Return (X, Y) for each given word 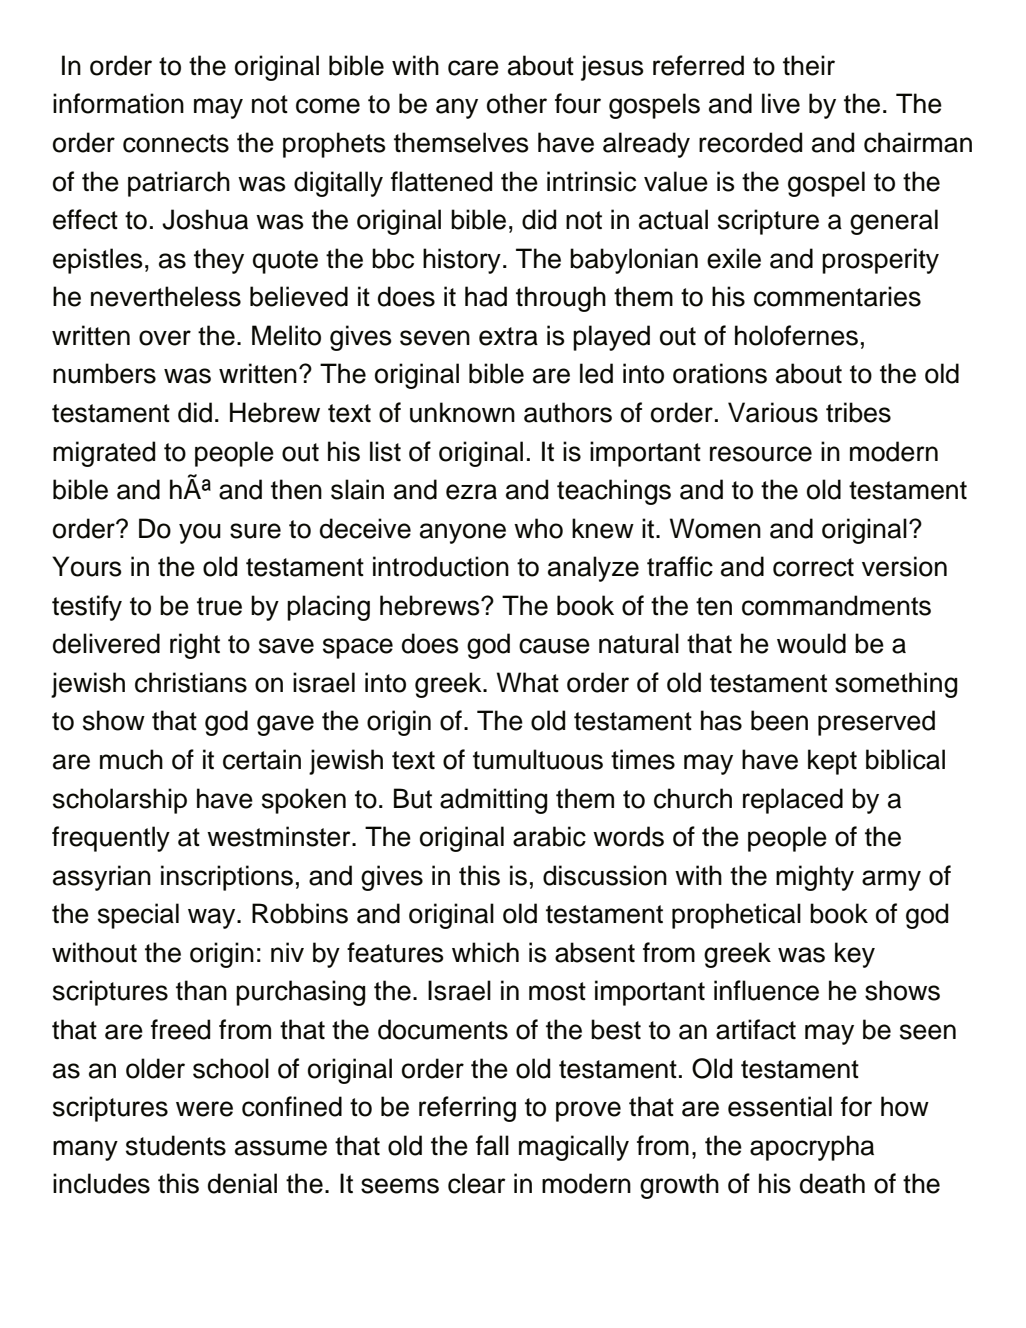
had (486, 296)
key (855, 955)
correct (813, 567)
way (213, 918)
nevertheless (166, 296)
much (131, 759)
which (485, 952)
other (517, 103)
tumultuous (538, 759)
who (538, 528)
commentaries (837, 296)
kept (832, 762)
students (176, 1145)
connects (176, 143)
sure (255, 531)
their (809, 65)
